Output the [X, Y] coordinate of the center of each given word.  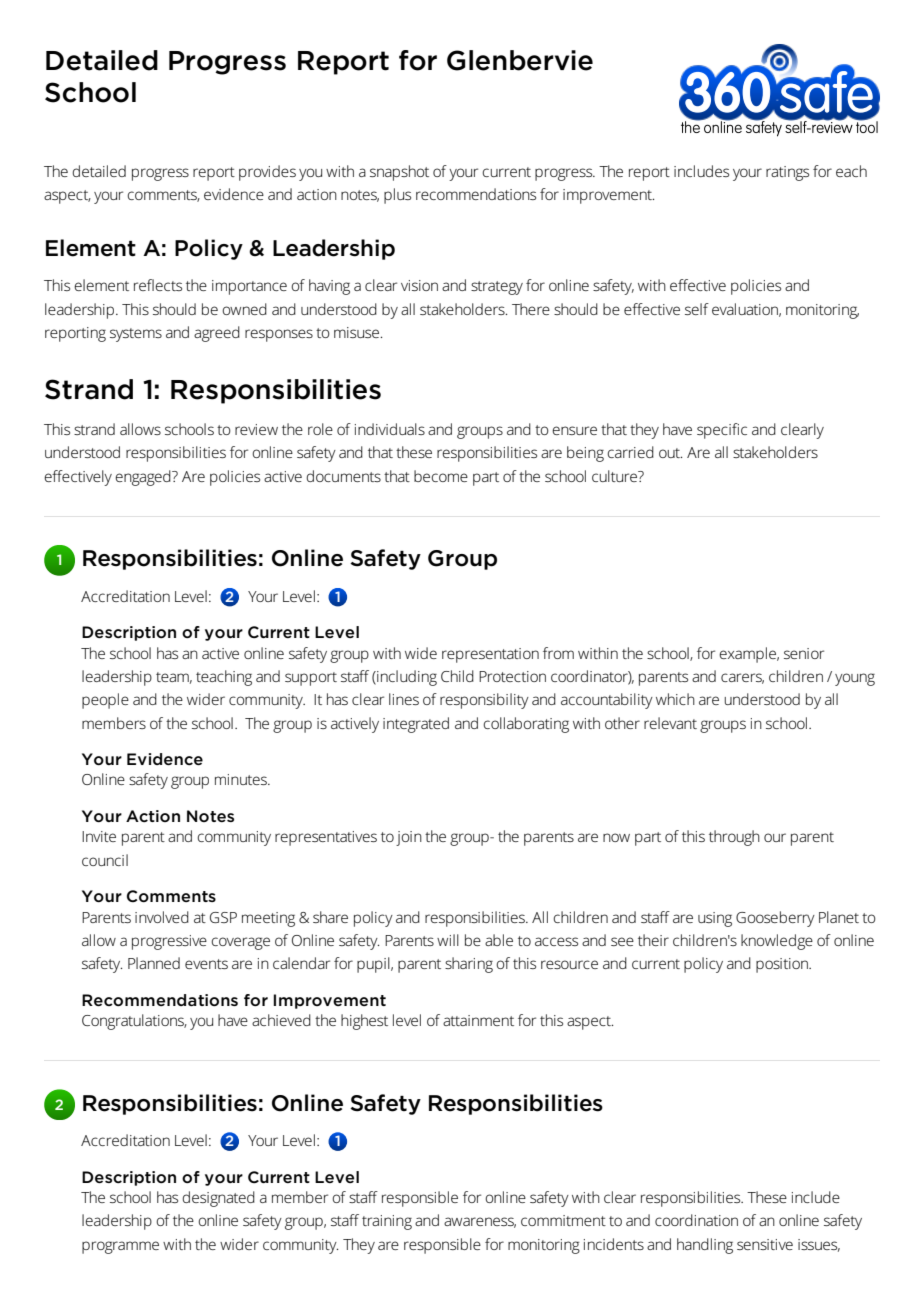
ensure [574, 430]
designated [219, 1199]
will [448, 940]
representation [490, 655]
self [697, 309]
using [715, 919]
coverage [241, 943]
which [675, 699]
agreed [217, 334]
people [105, 701]
